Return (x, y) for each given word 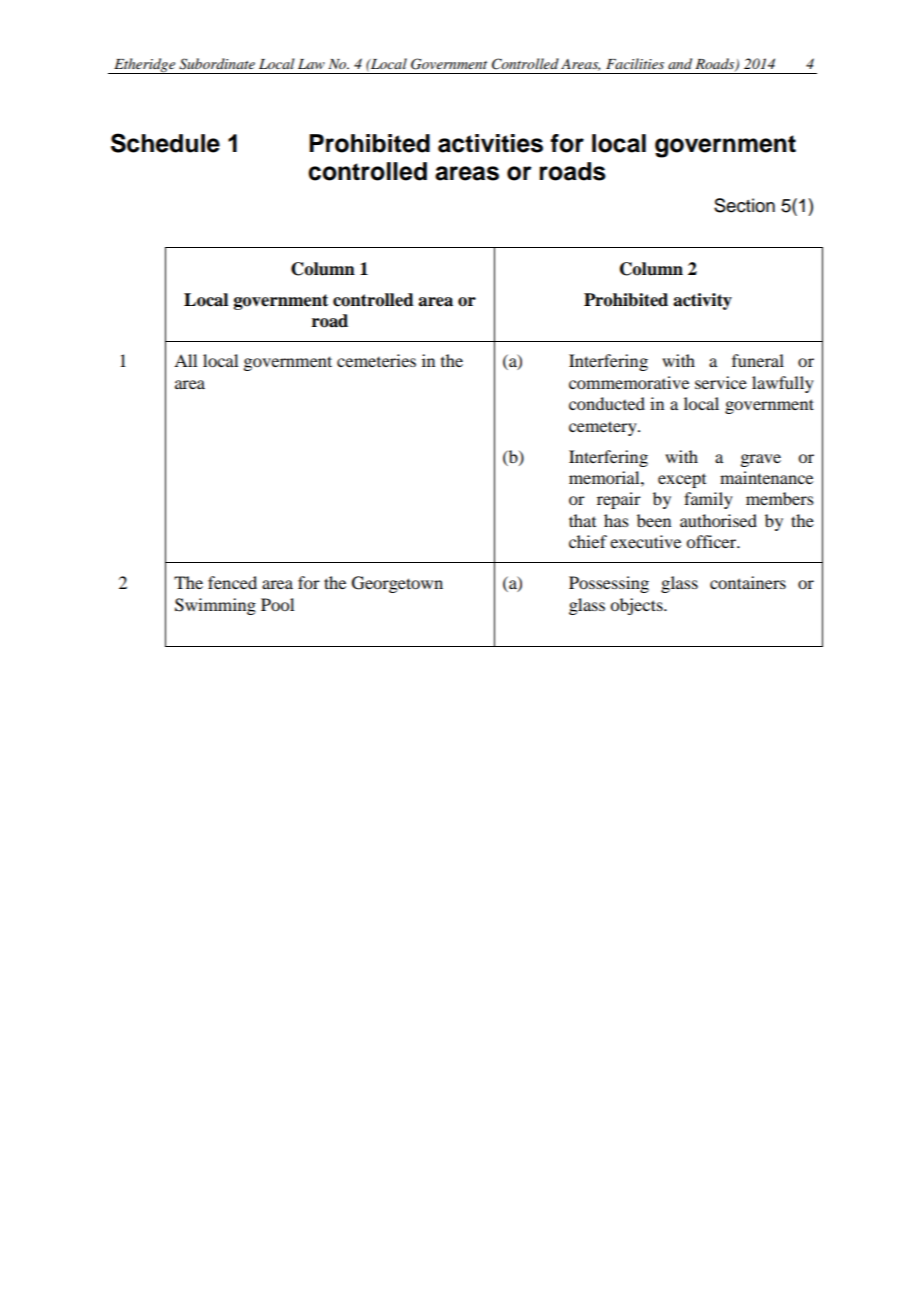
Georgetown (397, 584)
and (680, 63)
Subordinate (217, 64)
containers (748, 582)
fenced (232, 582)
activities (490, 143)
